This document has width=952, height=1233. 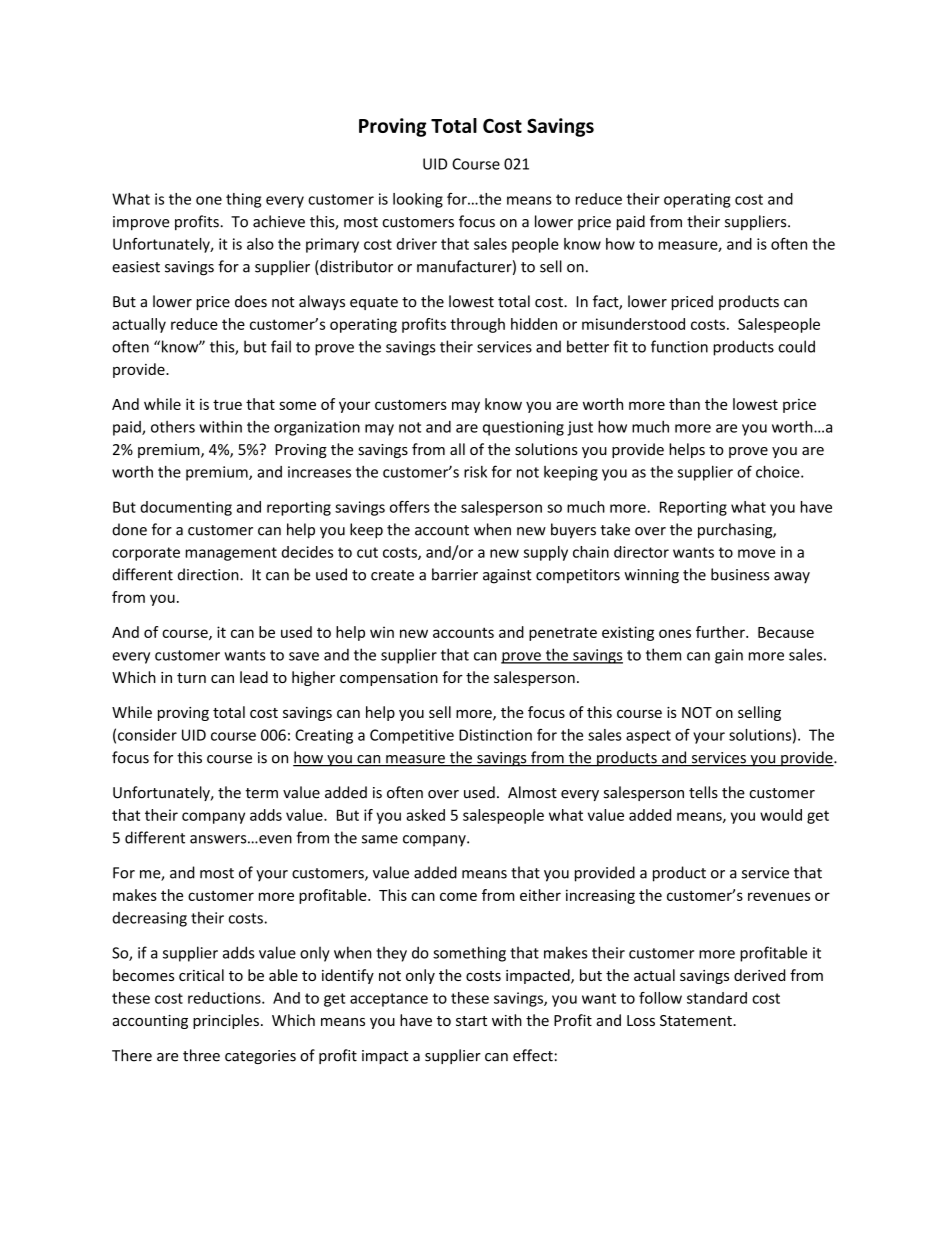 What do you see at coordinates (471, 1021) in the document?
I see `start` at bounding box center [471, 1021].
